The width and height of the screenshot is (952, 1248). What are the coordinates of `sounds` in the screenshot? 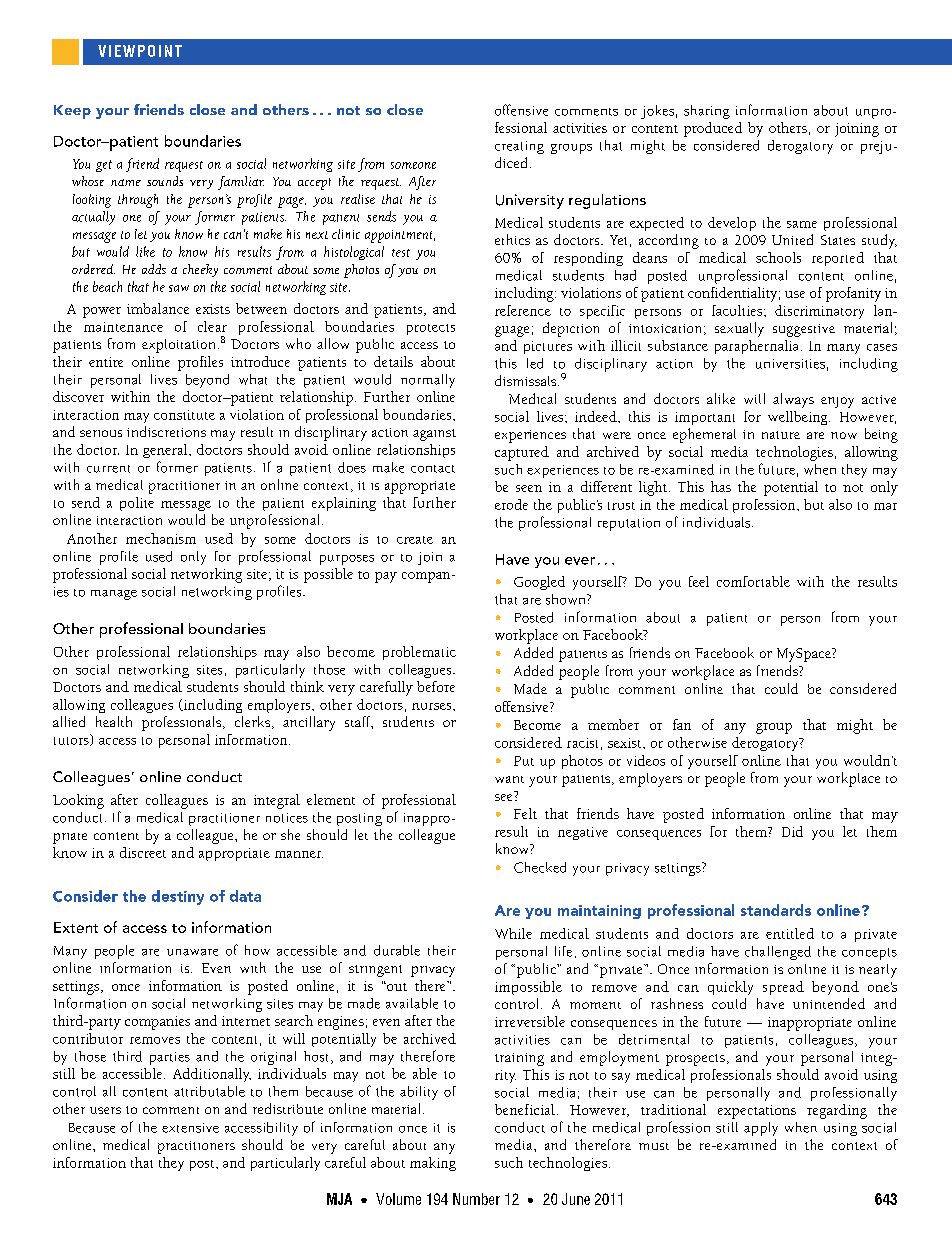 It's located at (165, 181).
